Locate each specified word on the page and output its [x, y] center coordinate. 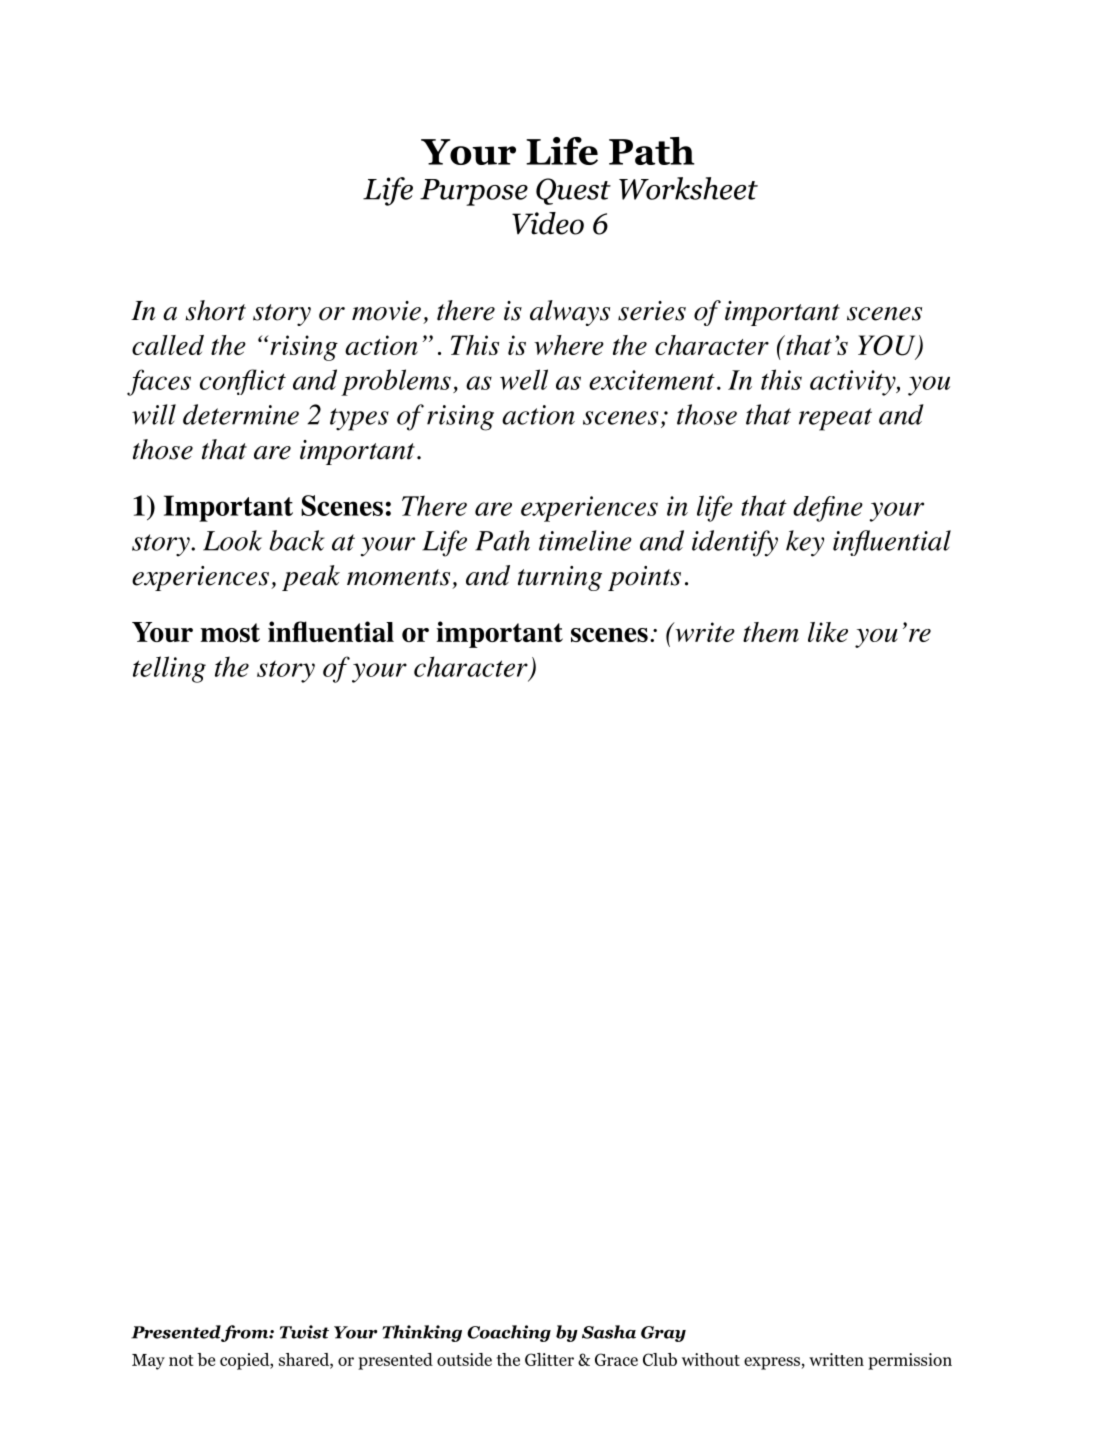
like [828, 632]
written [836, 1359]
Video [548, 223]
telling [169, 669]
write [704, 632]
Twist [304, 1332]
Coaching [509, 1333]
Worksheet [688, 188]
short [216, 310]
